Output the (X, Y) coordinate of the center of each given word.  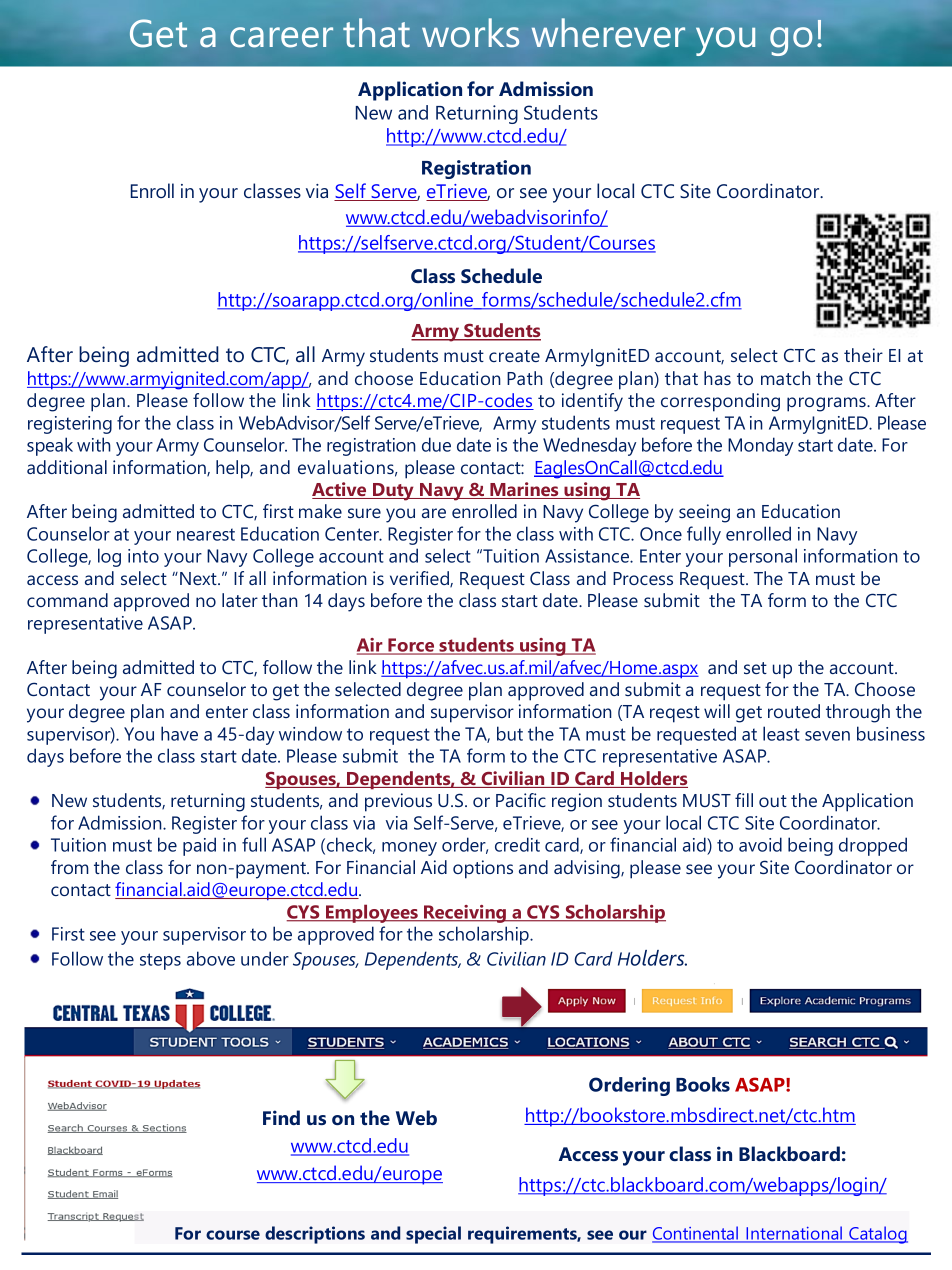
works (470, 33)
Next (199, 578)
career (281, 37)
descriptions (315, 1235)
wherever (608, 33)
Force (411, 646)
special (433, 1235)
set (755, 668)
